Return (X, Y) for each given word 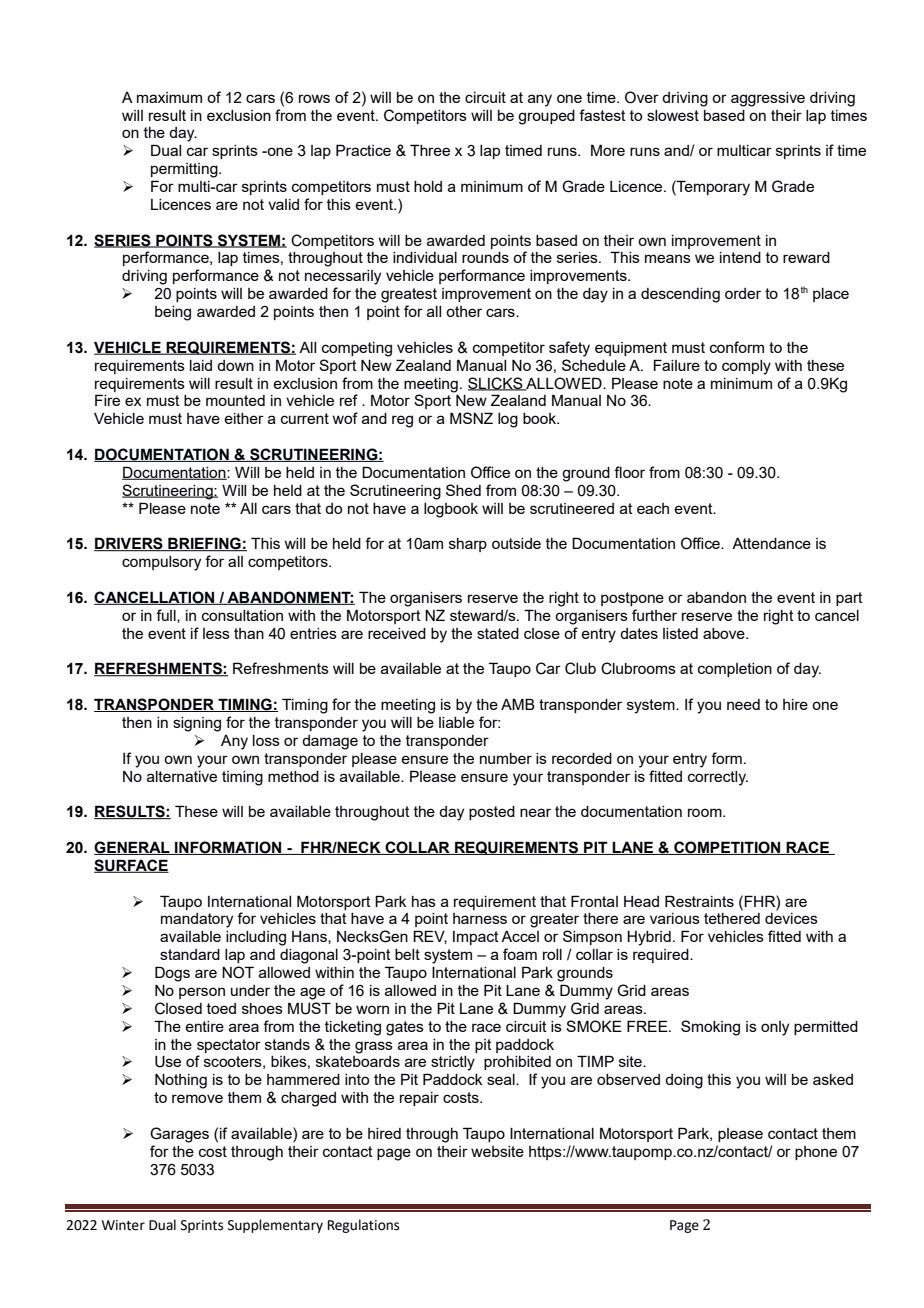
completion (735, 670)
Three (430, 150)
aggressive (768, 99)
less (216, 633)
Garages (179, 1135)
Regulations (363, 1226)
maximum (169, 97)
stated (498, 633)
